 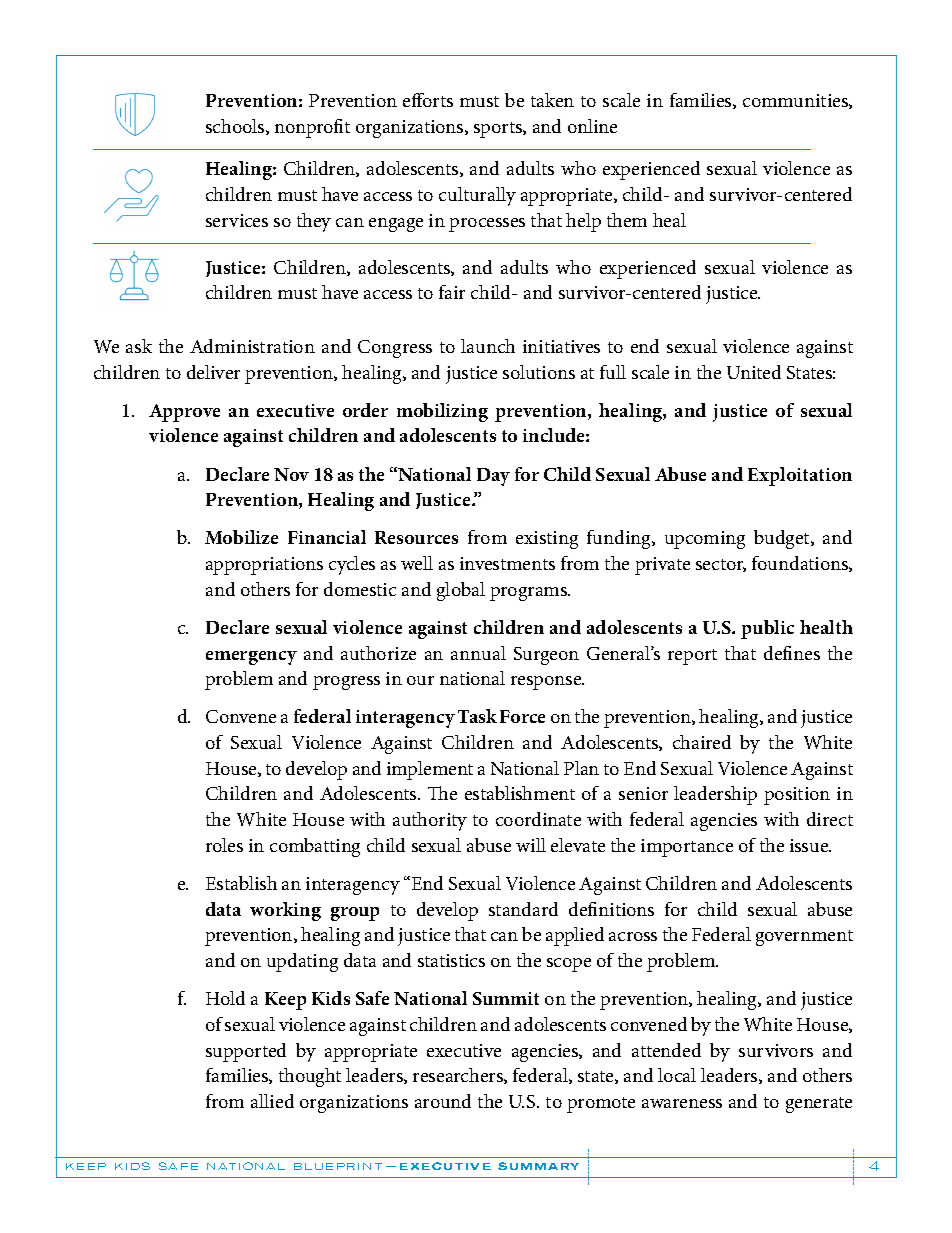 I want to click on United, so click(x=754, y=372).
